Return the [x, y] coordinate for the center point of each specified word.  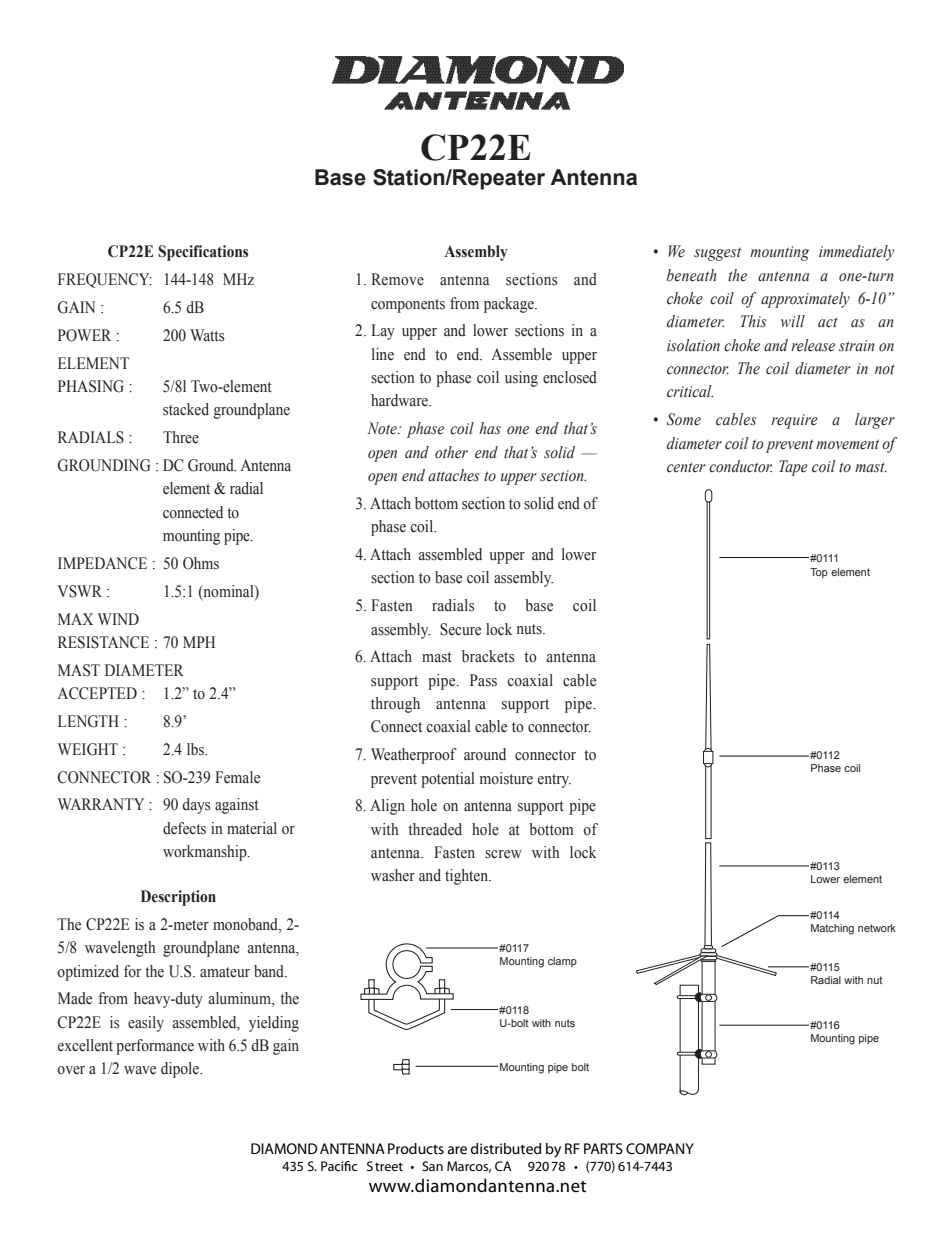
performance [155, 1047]
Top [819, 573]
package [510, 305]
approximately [805, 300]
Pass [483, 680]
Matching [832, 929]
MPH [199, 642]
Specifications [203, 253]
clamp [562, 962]
